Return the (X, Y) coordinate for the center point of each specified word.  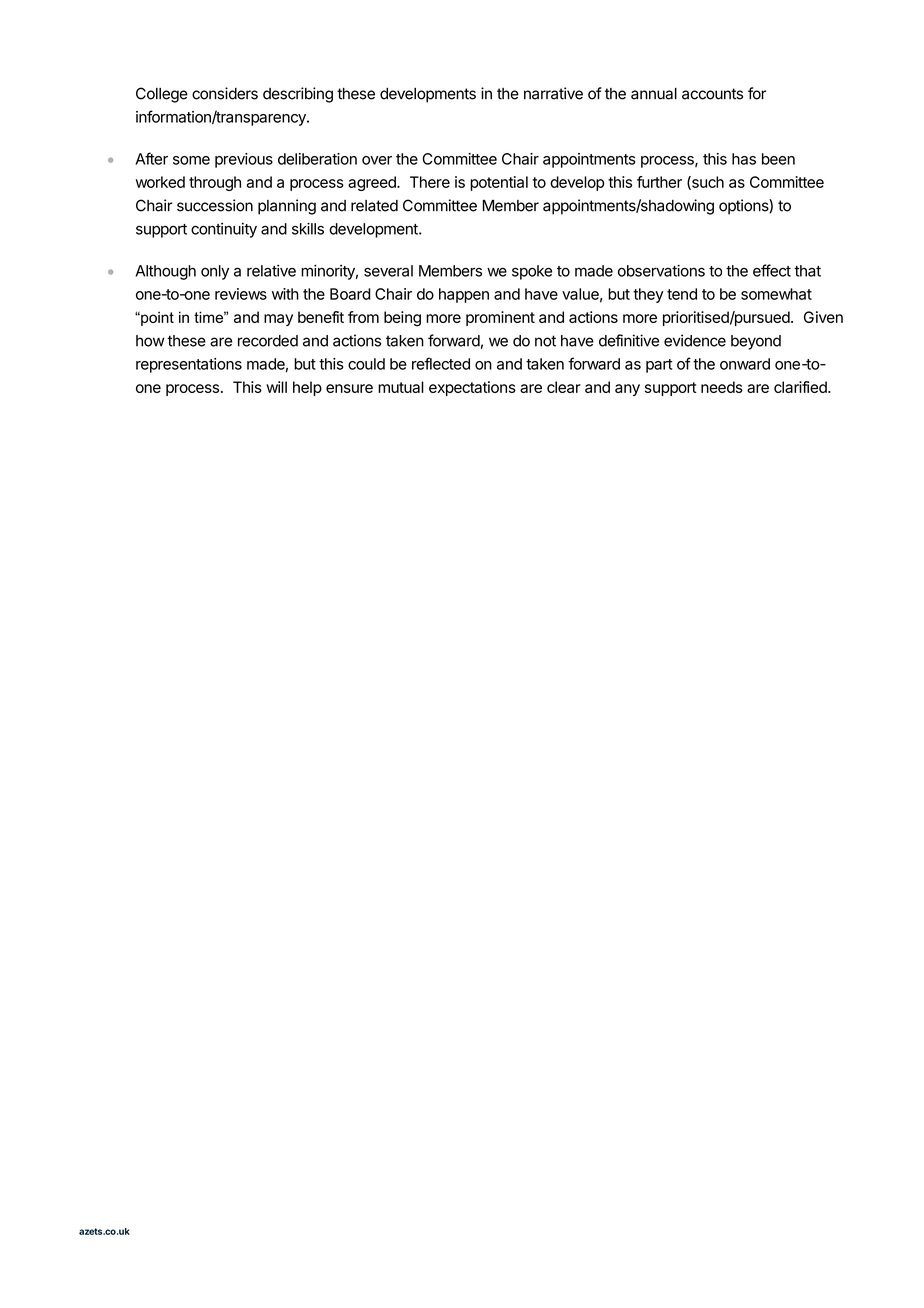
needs (722, 387)
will (276, 387)
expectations (472, 388)
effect (772, 270)
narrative (553, 93)
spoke (532, 272)
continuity (224, 230)
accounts (712, 94)
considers (225, 93)
